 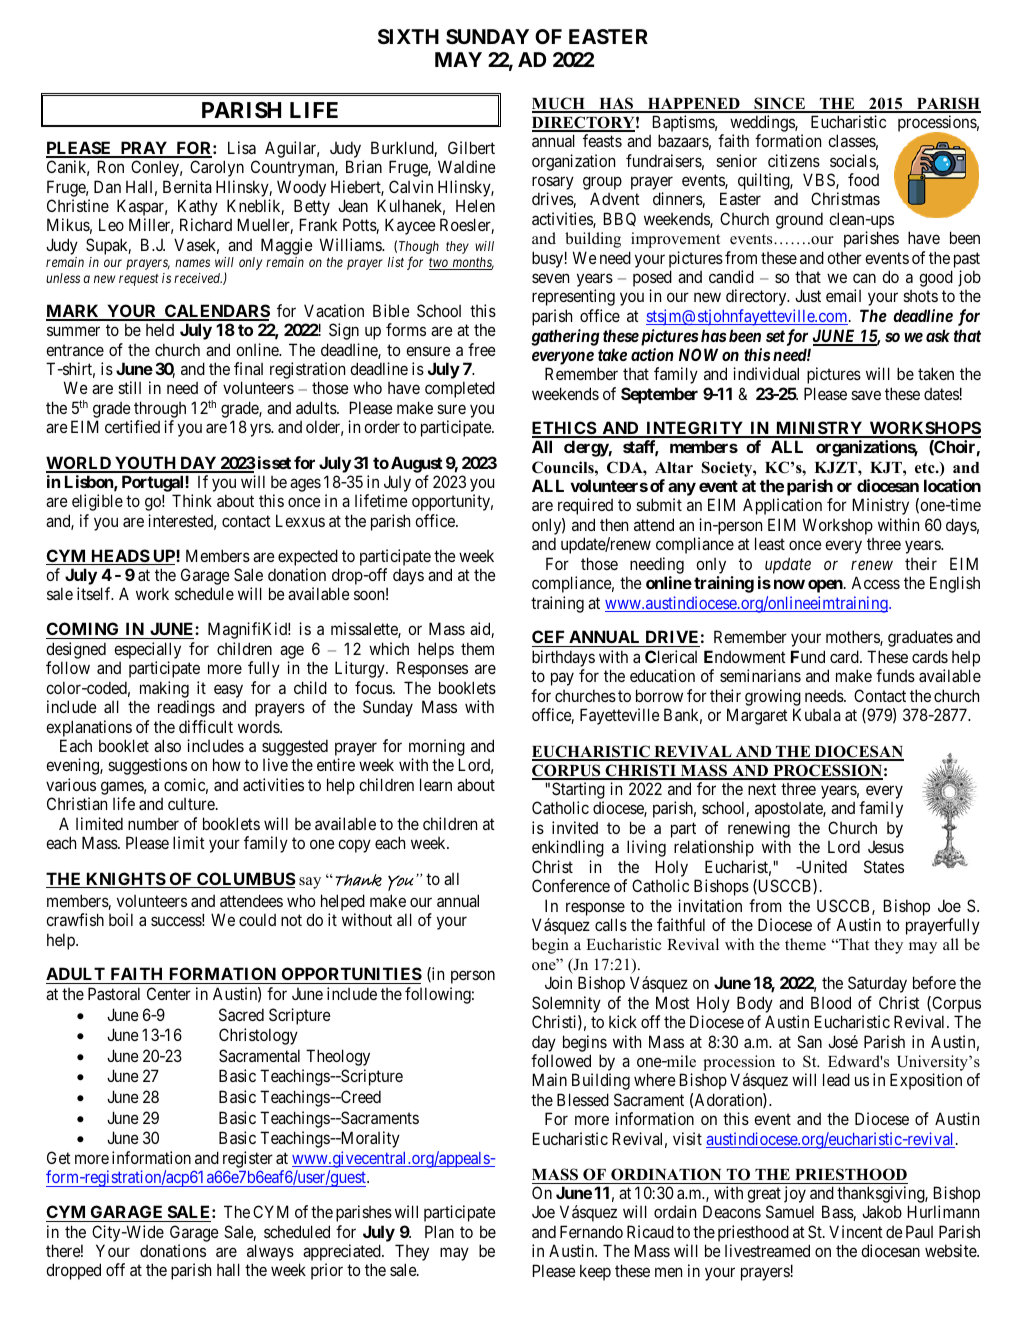 I want to click on boil, so click(x=121, y=919).
